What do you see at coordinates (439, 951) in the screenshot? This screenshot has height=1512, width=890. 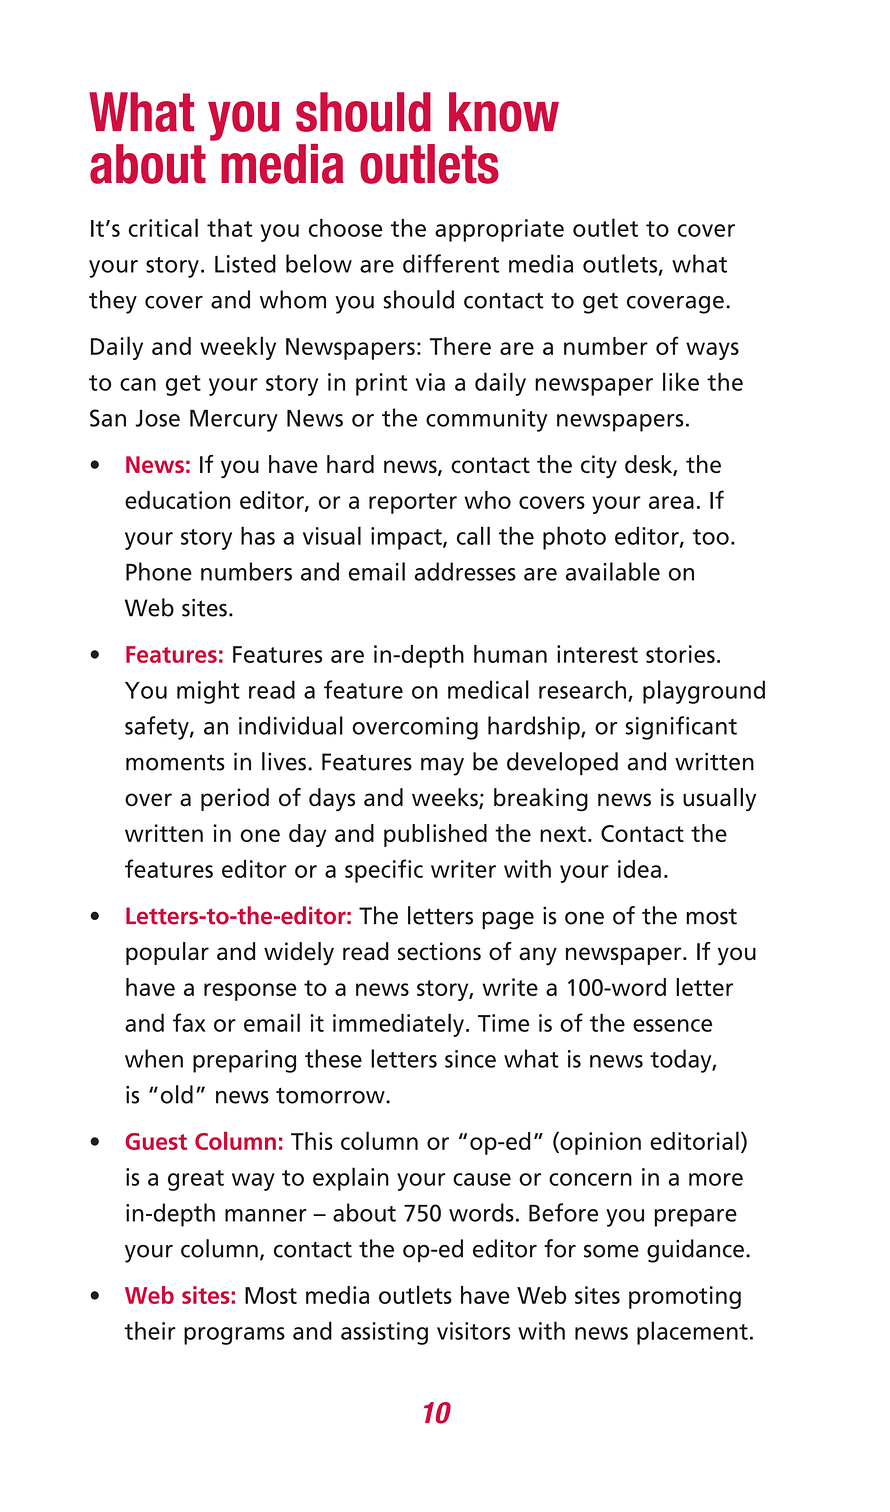 I see `sections` at bounding box center [439, 951].
